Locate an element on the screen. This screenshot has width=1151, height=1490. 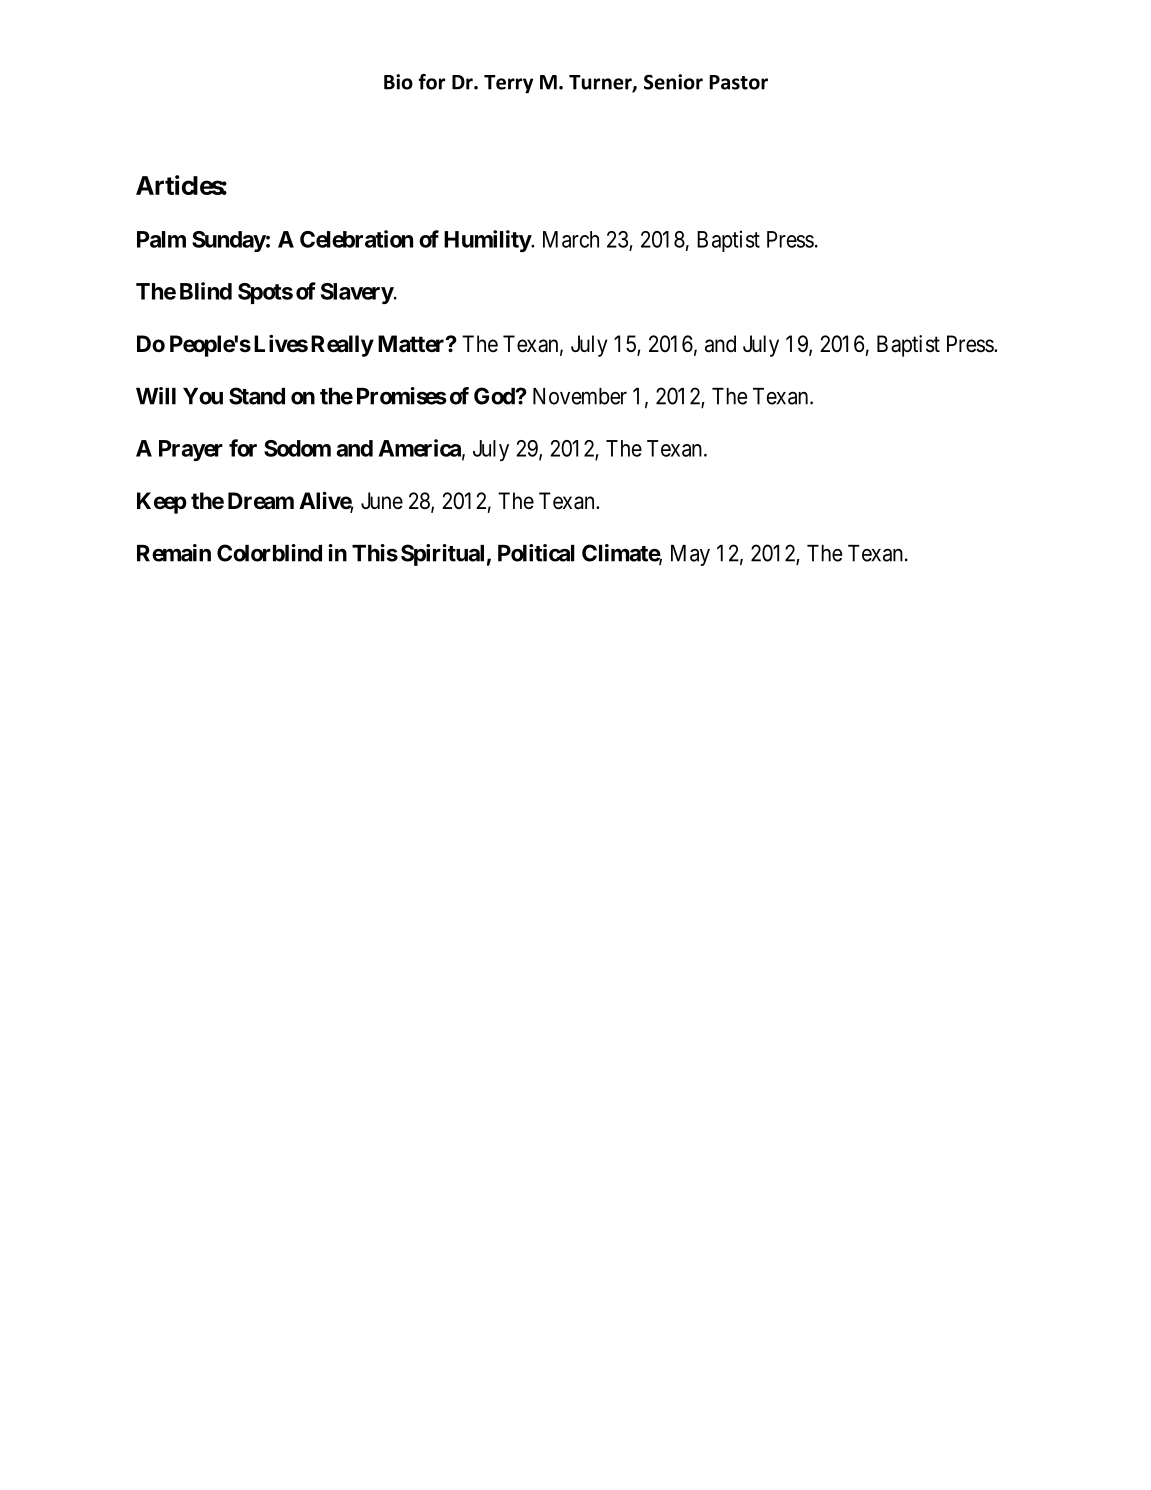
Remain is located at coordinates (174, 553).
